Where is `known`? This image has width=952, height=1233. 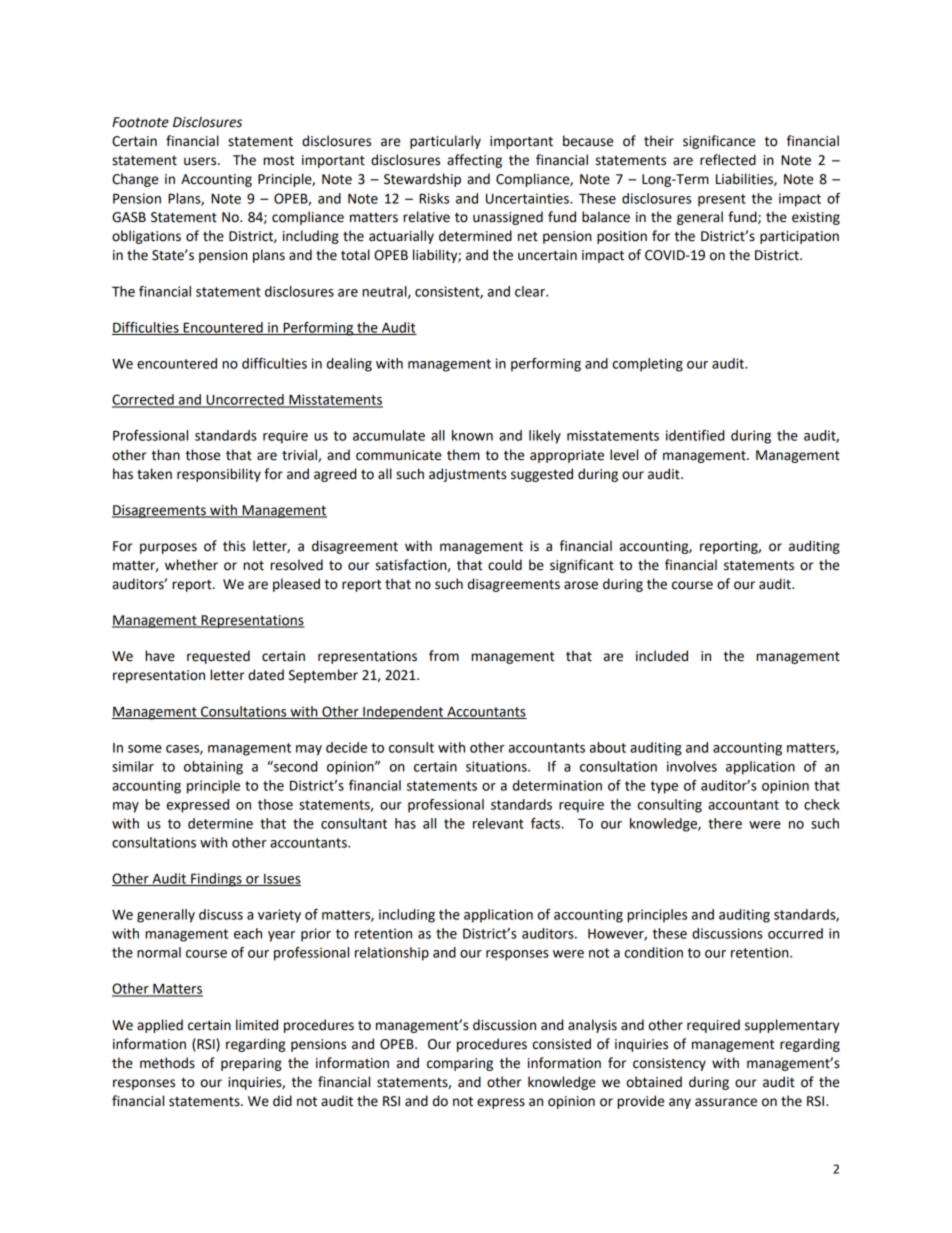 known is located at coordinates (472, 435).
